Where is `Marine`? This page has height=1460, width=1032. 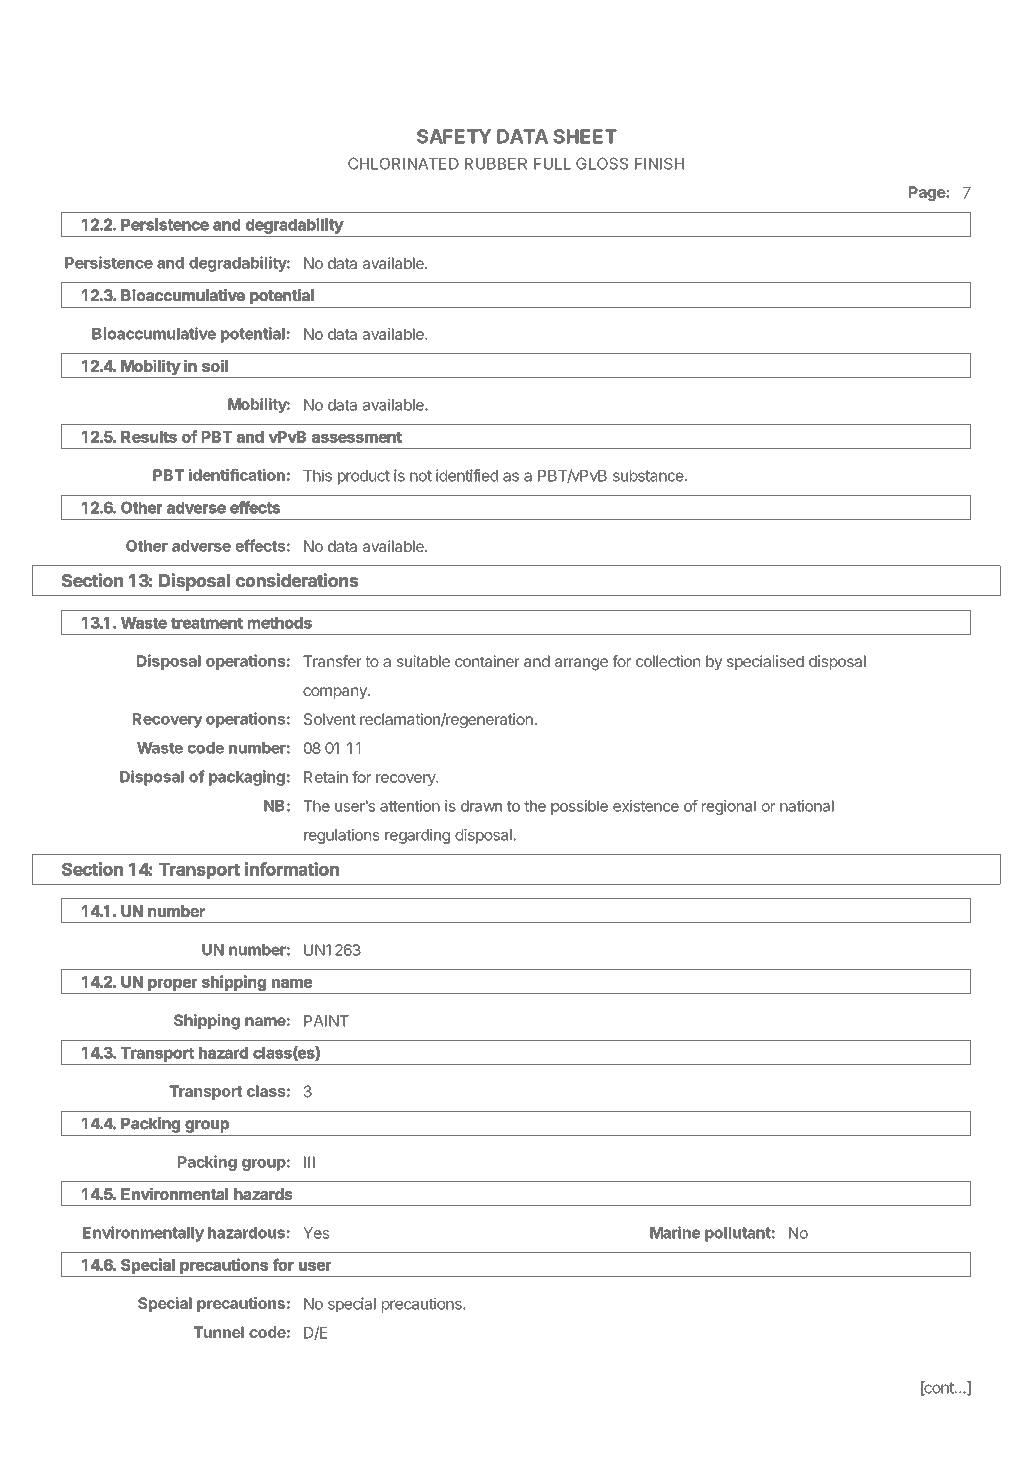
Marine is located at coordinates (675, 1232).
